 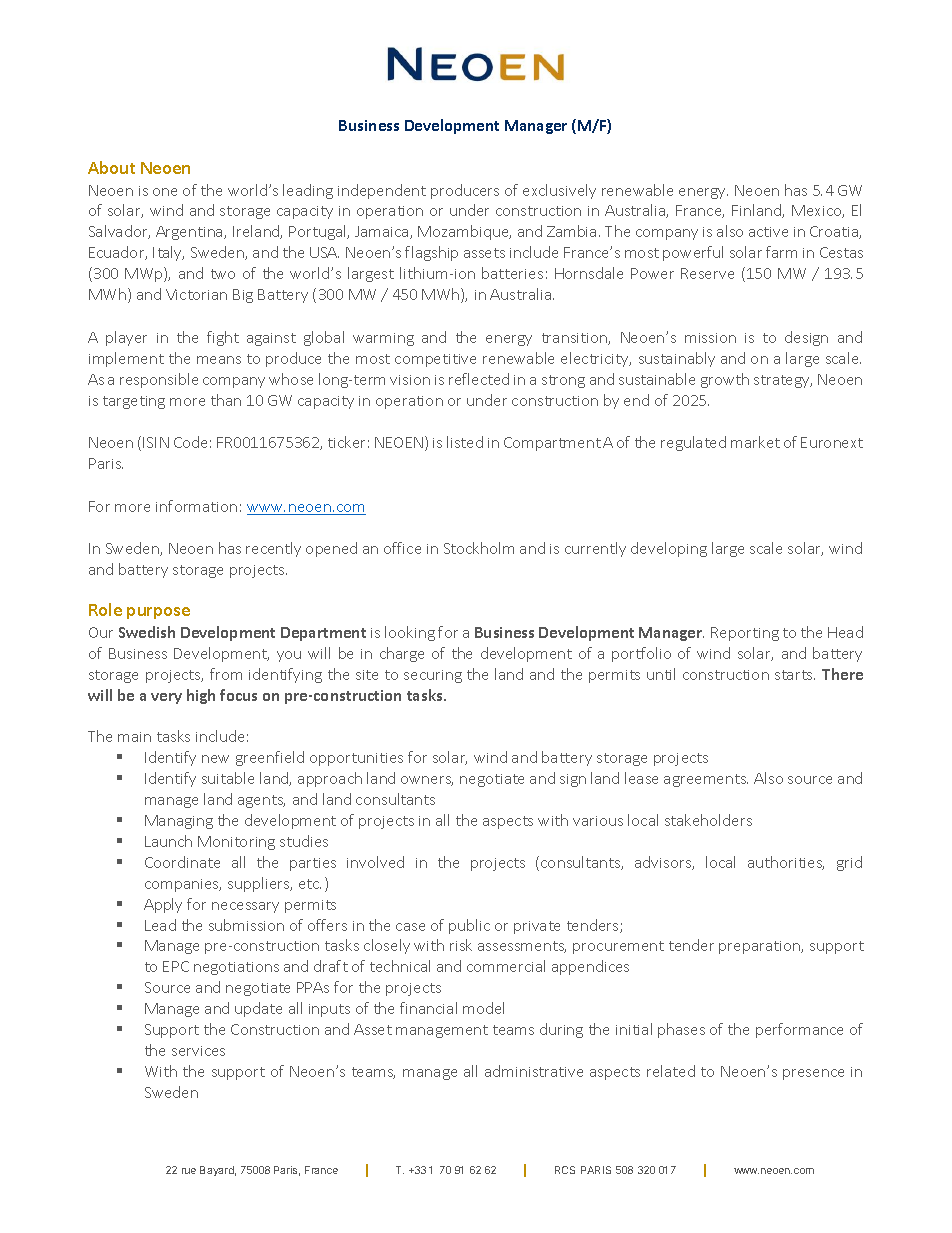 What do you see at coordinates (163, 905) in the screenshot?
I see `Apply` at bounding box center [163, 905].
